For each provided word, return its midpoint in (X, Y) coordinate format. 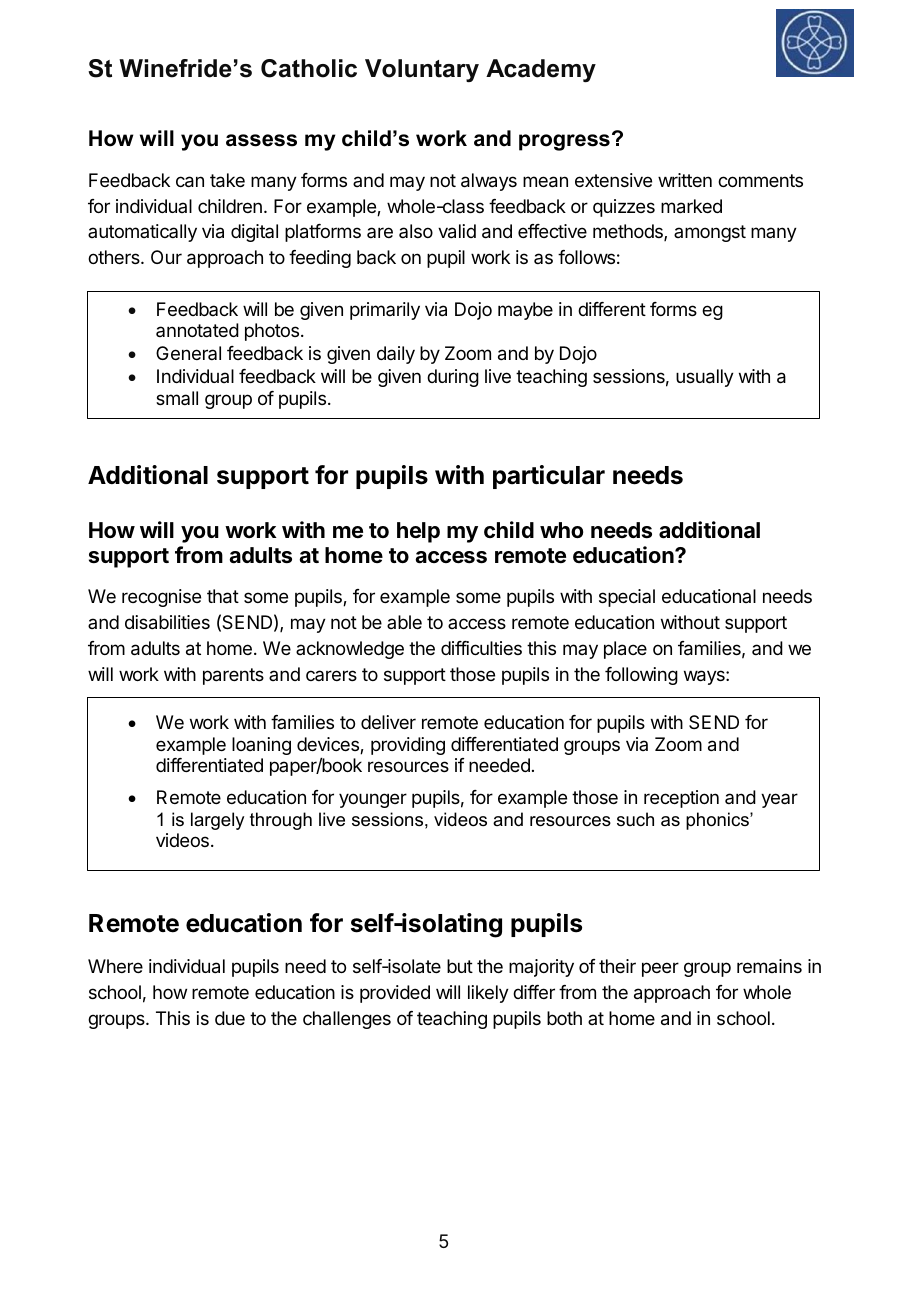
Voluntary (422, 70)
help (418, 532)
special (627, 598)
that (223, 596)
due (230, 1018)
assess (261, 140)
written (685, 180)
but (460, 966)
